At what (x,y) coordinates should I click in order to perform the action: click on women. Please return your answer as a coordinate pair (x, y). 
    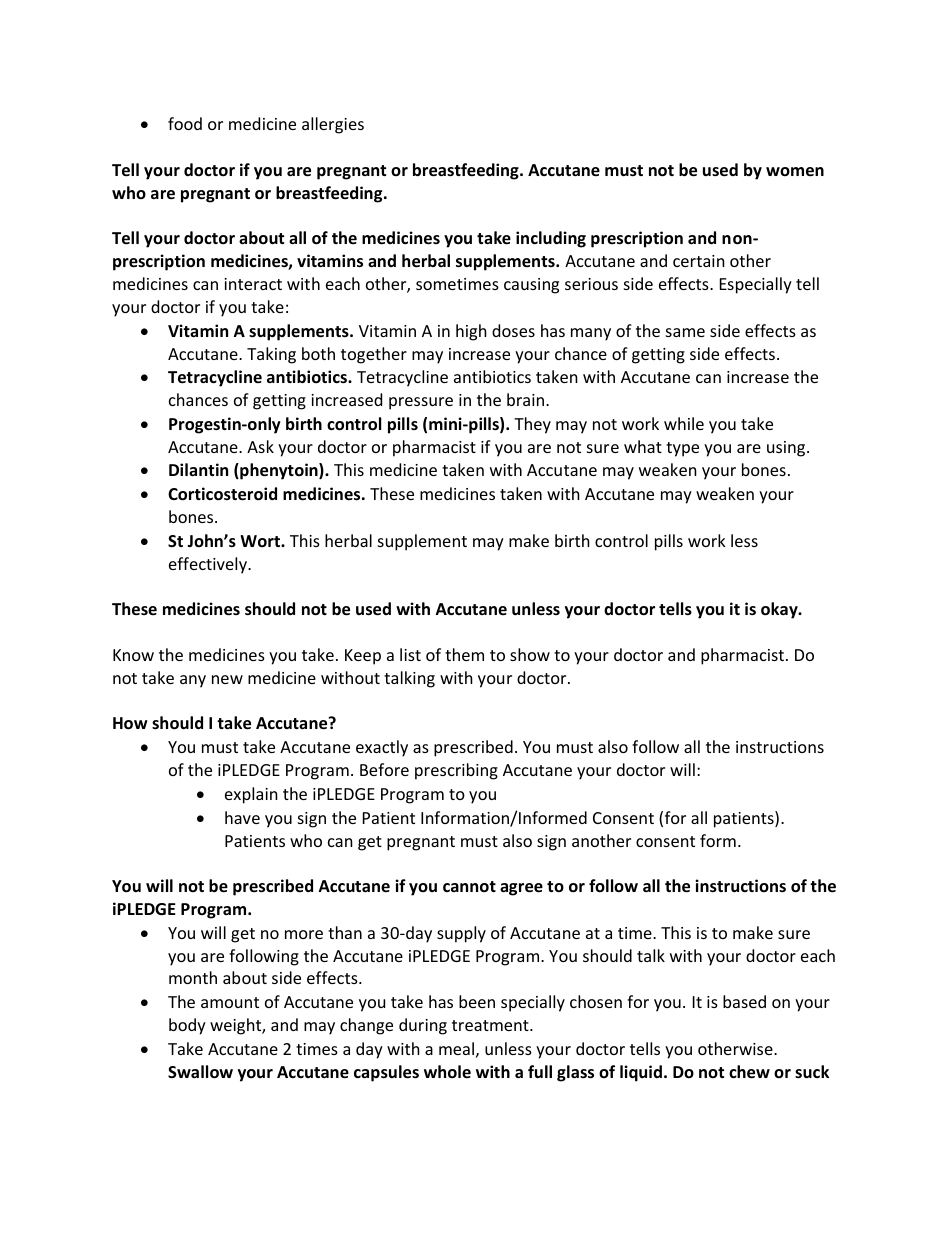
    Looking at the image, I should click on (795, 172).
